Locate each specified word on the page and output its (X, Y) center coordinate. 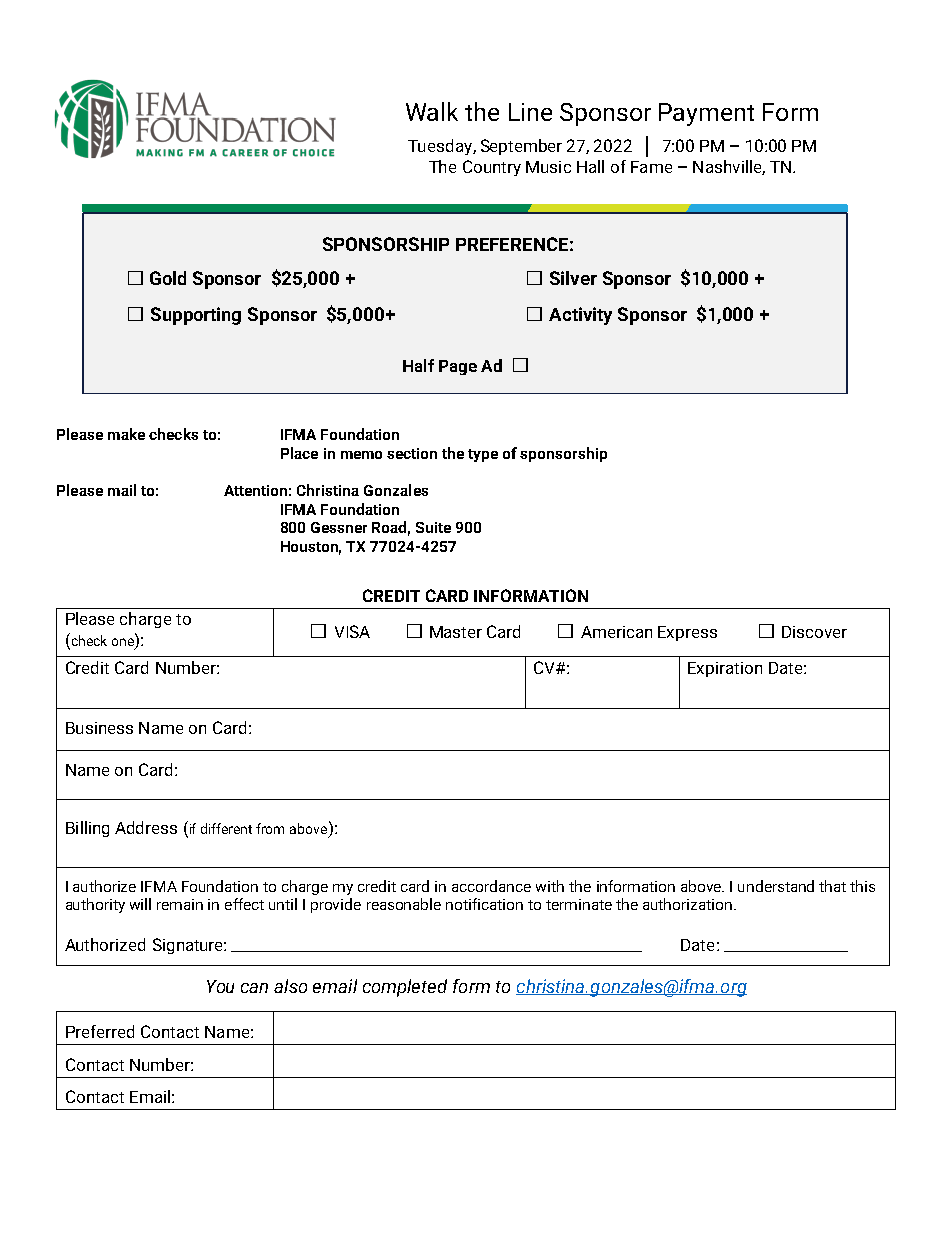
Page (458, 367)
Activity (580, 316)
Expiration (725, 669)
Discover (814, 632)
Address (146, 827)
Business (99, 728)
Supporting (196, 316)
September (521, 147)
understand (776, 886)
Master (456, 632)
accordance (491, 886)
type (483, 455)
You (220, 986)
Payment (706, 114)
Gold (168, 278)
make (126, 434)
